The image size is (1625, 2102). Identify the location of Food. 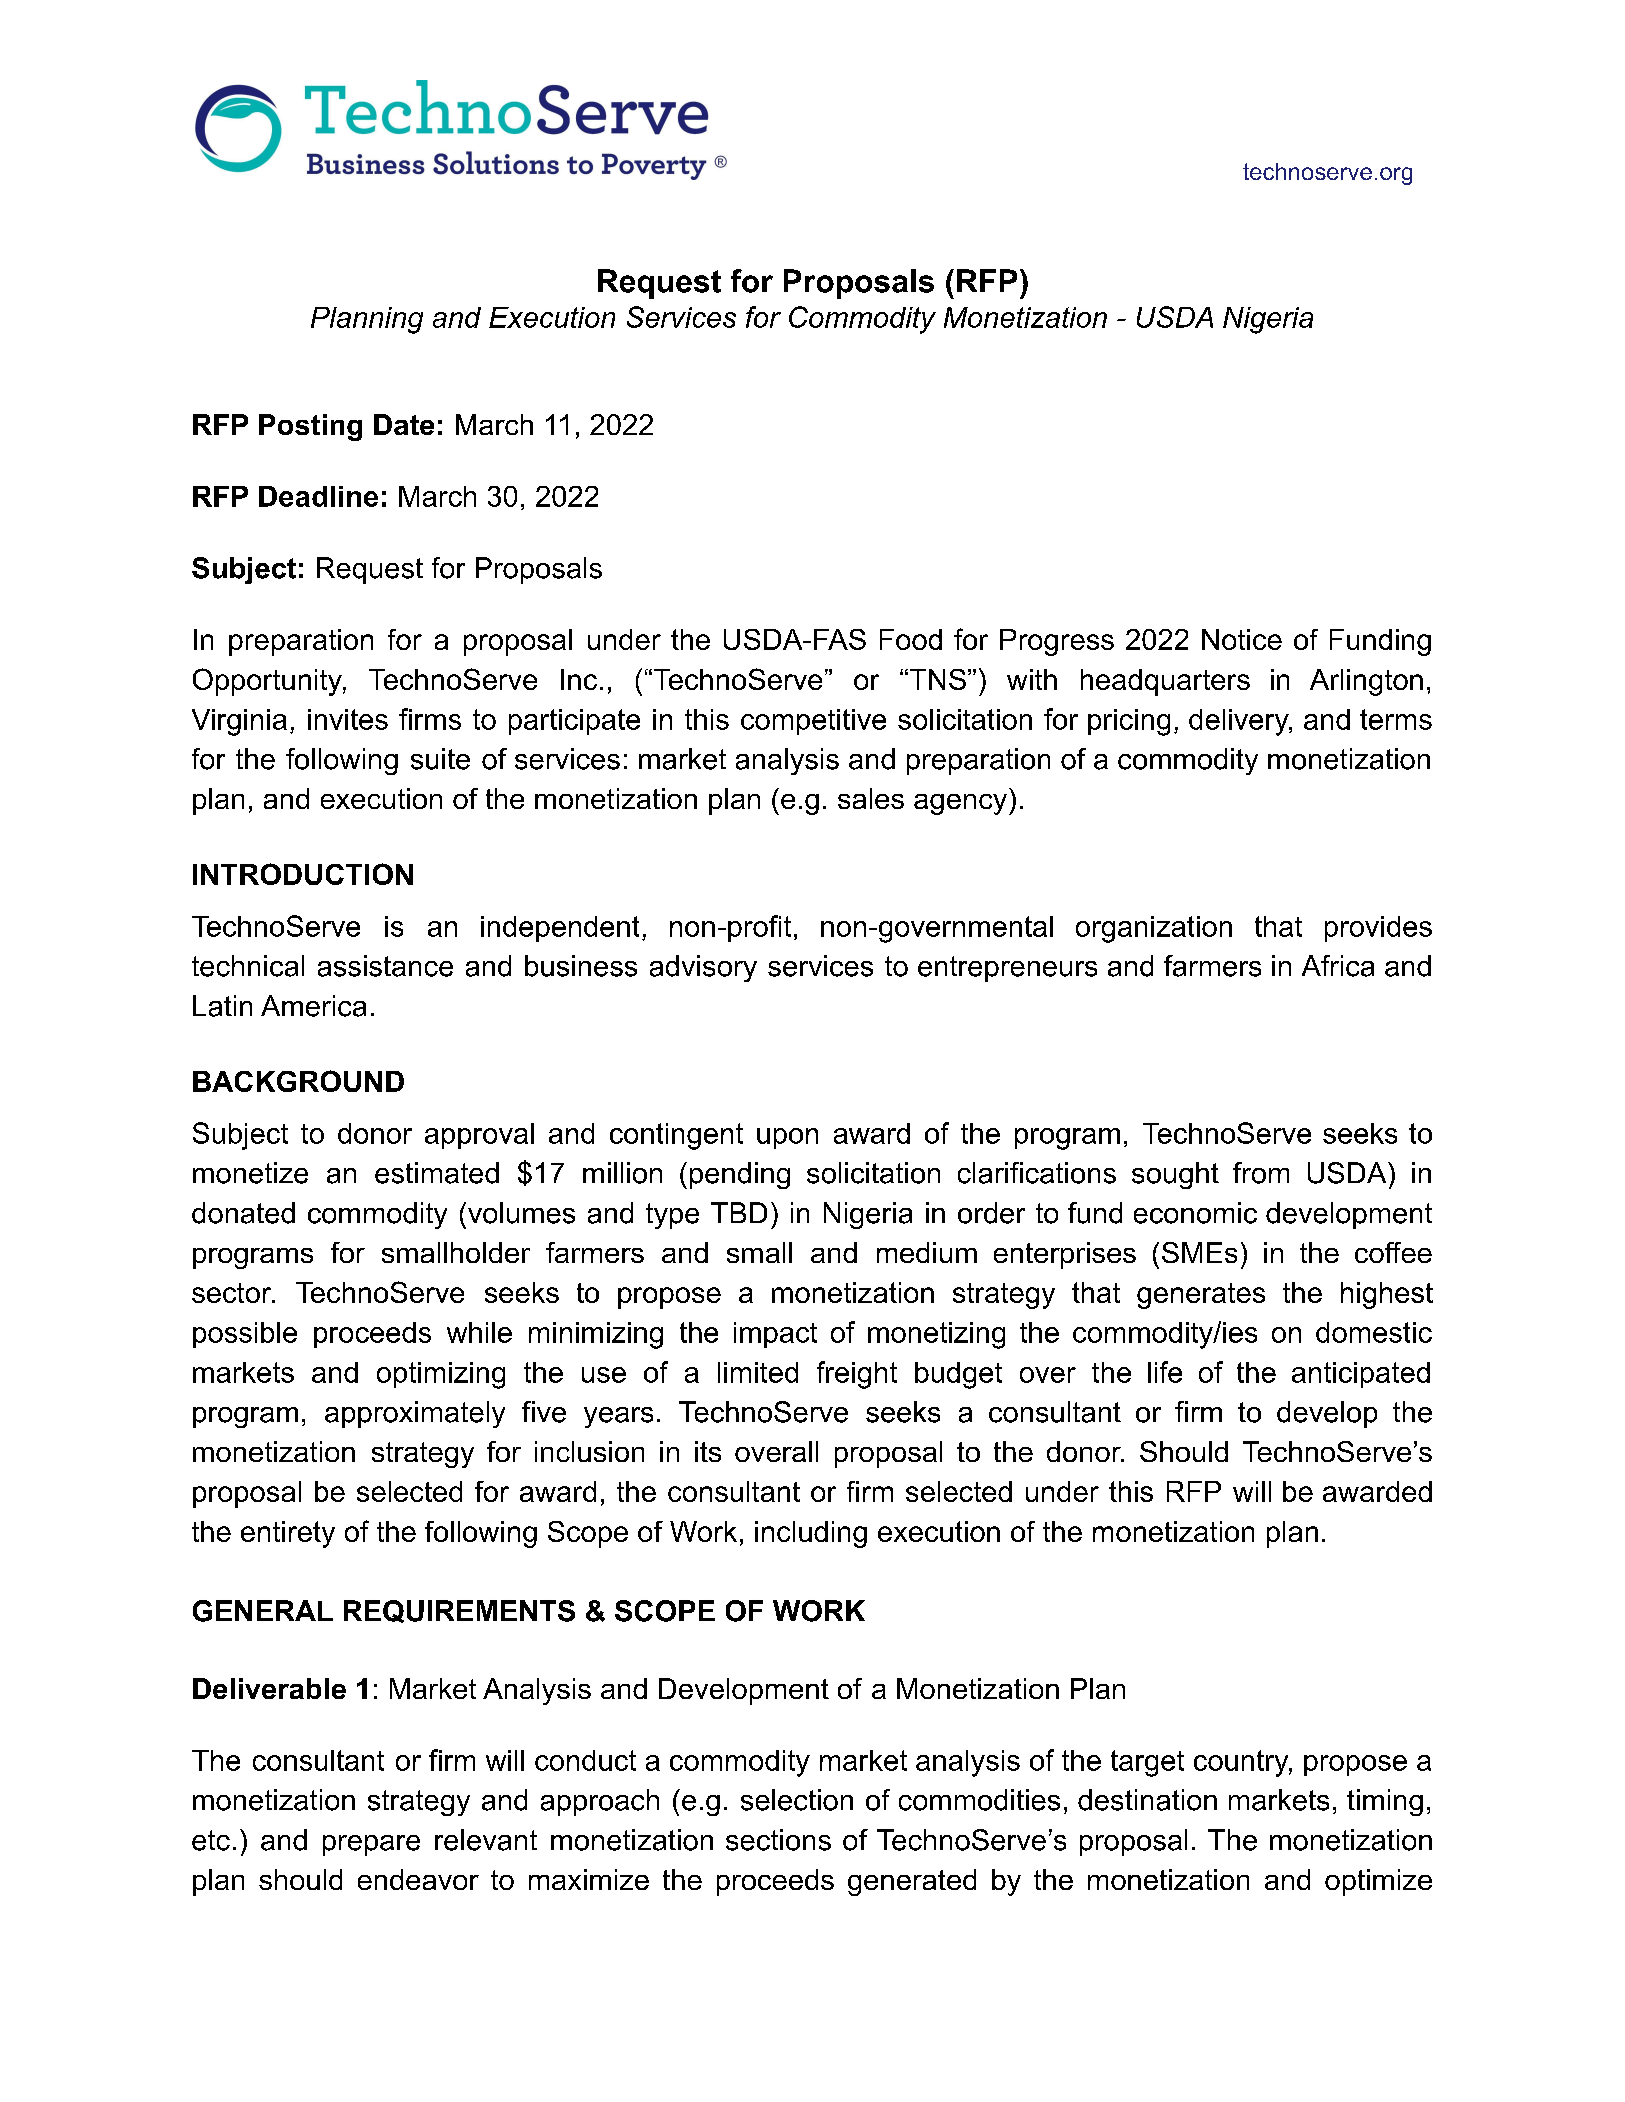
(911, 639).
